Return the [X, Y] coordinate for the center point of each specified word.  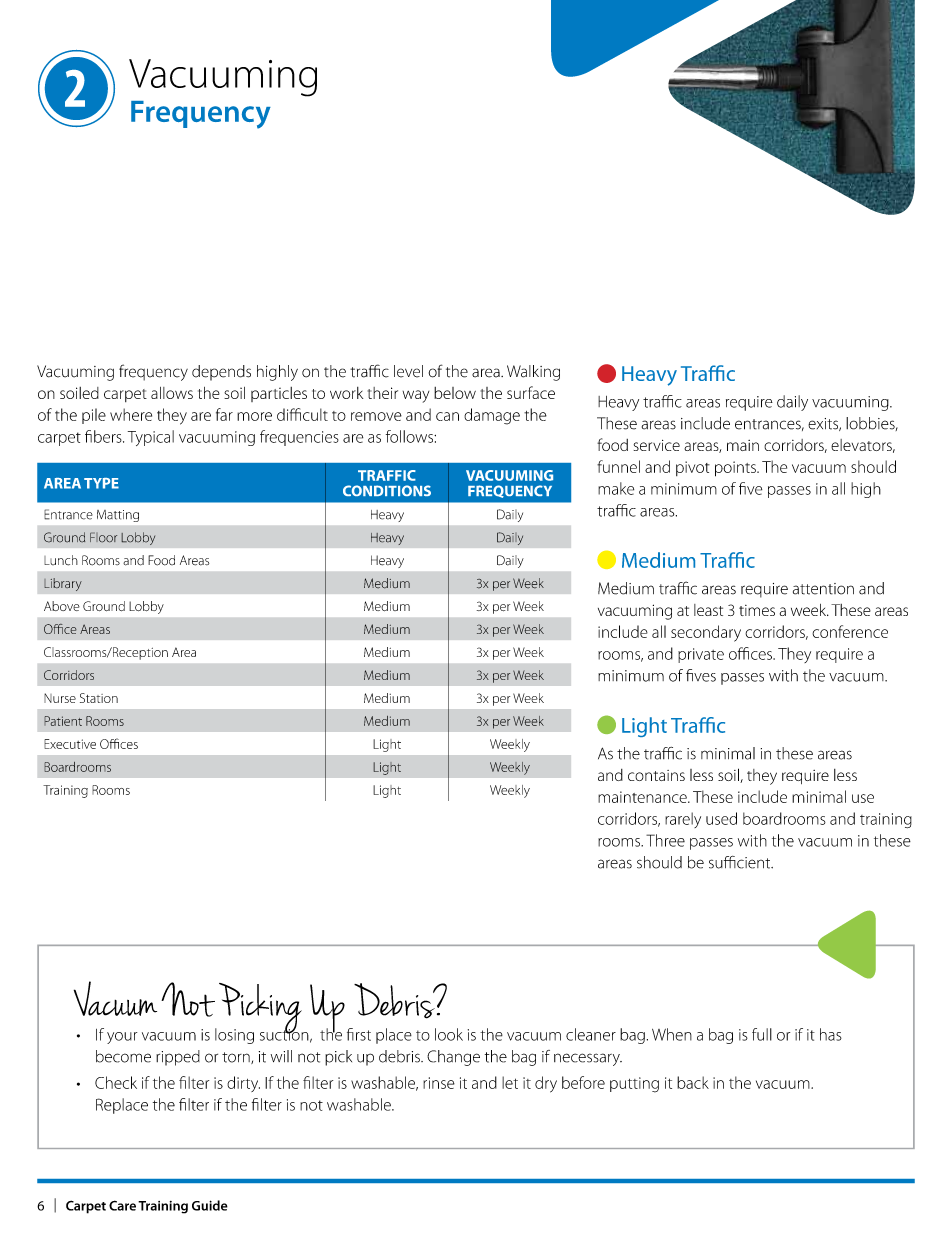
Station [99, 698]
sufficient [741, 862]
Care [122, 1205]
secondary [706, 633]
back [693, 1082]
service [657, 445]
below [455, 393]
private [701, 655]
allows [172, 393]
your [122, 1038]
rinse [439, 1083]
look [449, 1034]
